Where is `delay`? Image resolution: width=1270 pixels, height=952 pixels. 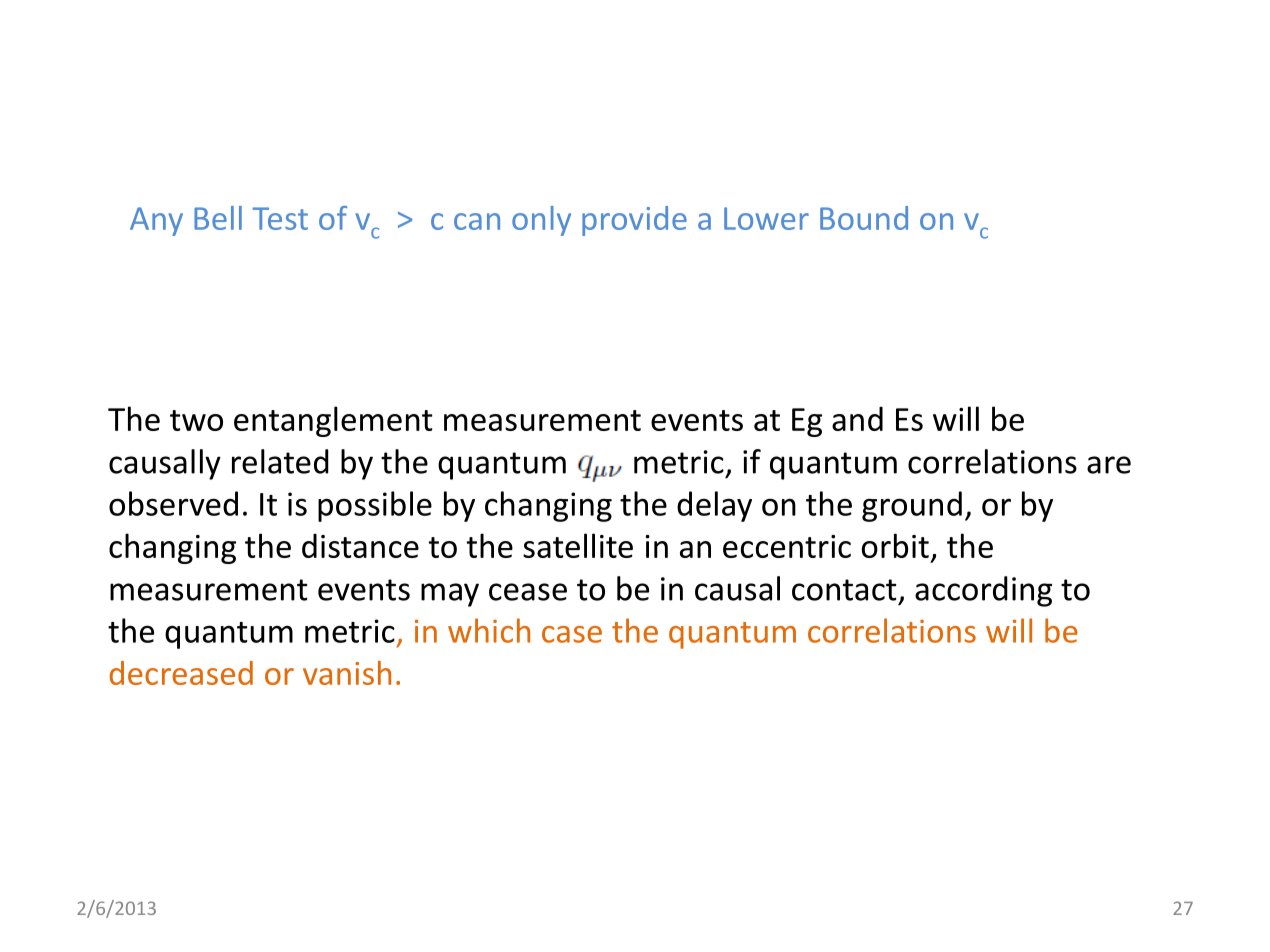
delay is located at coordinates (714, 506).
